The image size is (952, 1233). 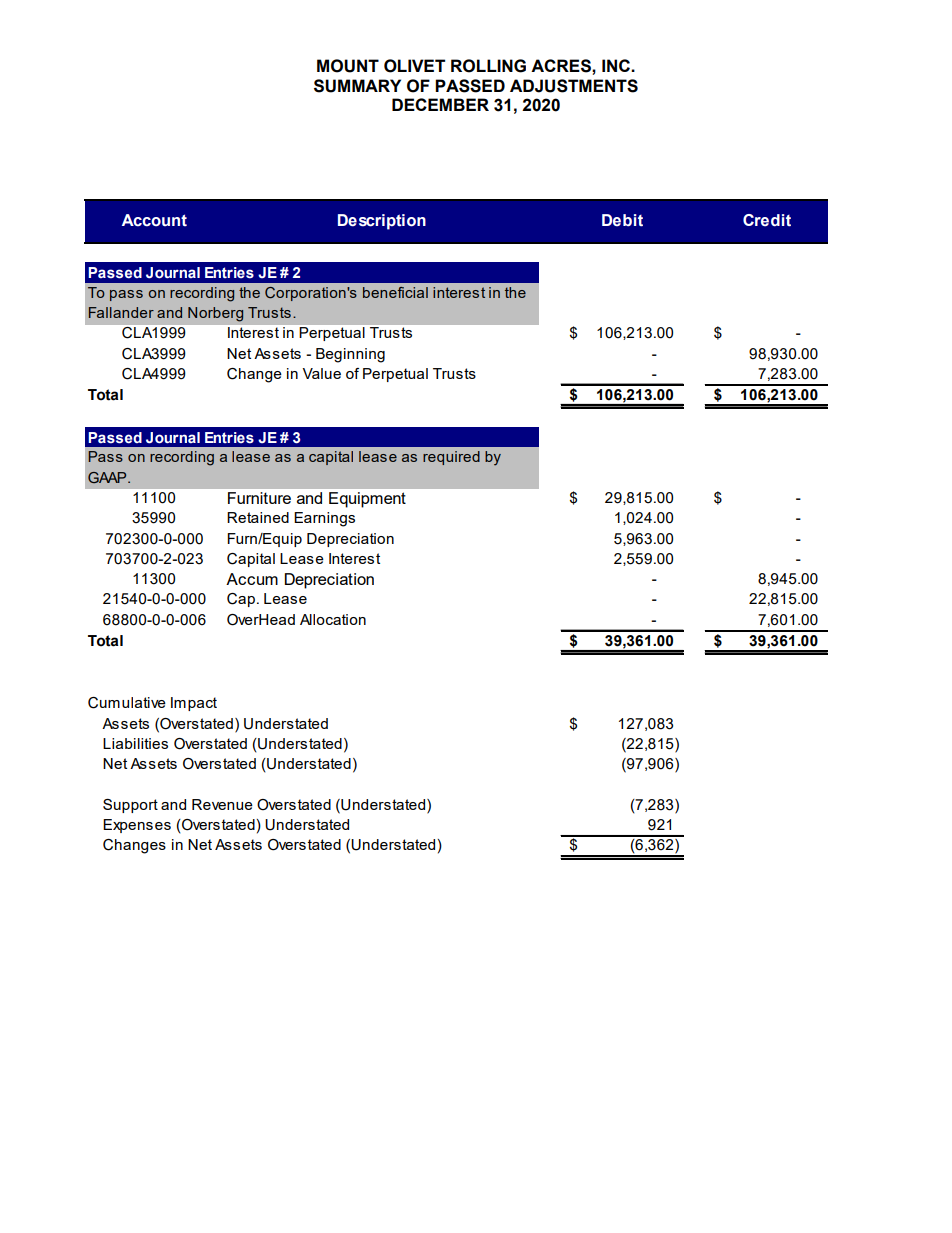 What do you see at coordinates (252, 579) in the page?
I see `Accum` at bounding box center [252, 579].
